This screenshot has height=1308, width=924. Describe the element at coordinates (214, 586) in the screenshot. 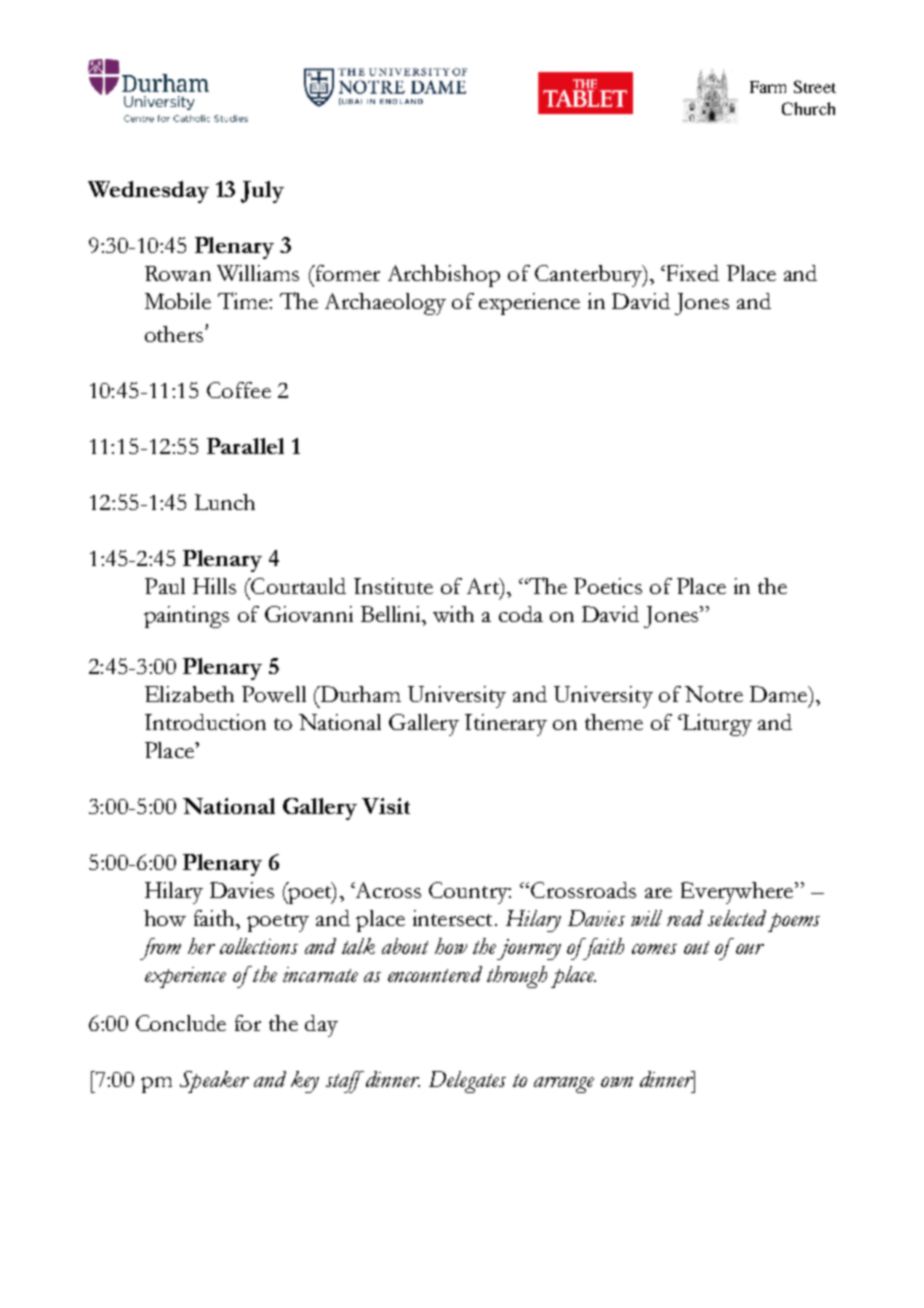

I see `Hills` at that location.
